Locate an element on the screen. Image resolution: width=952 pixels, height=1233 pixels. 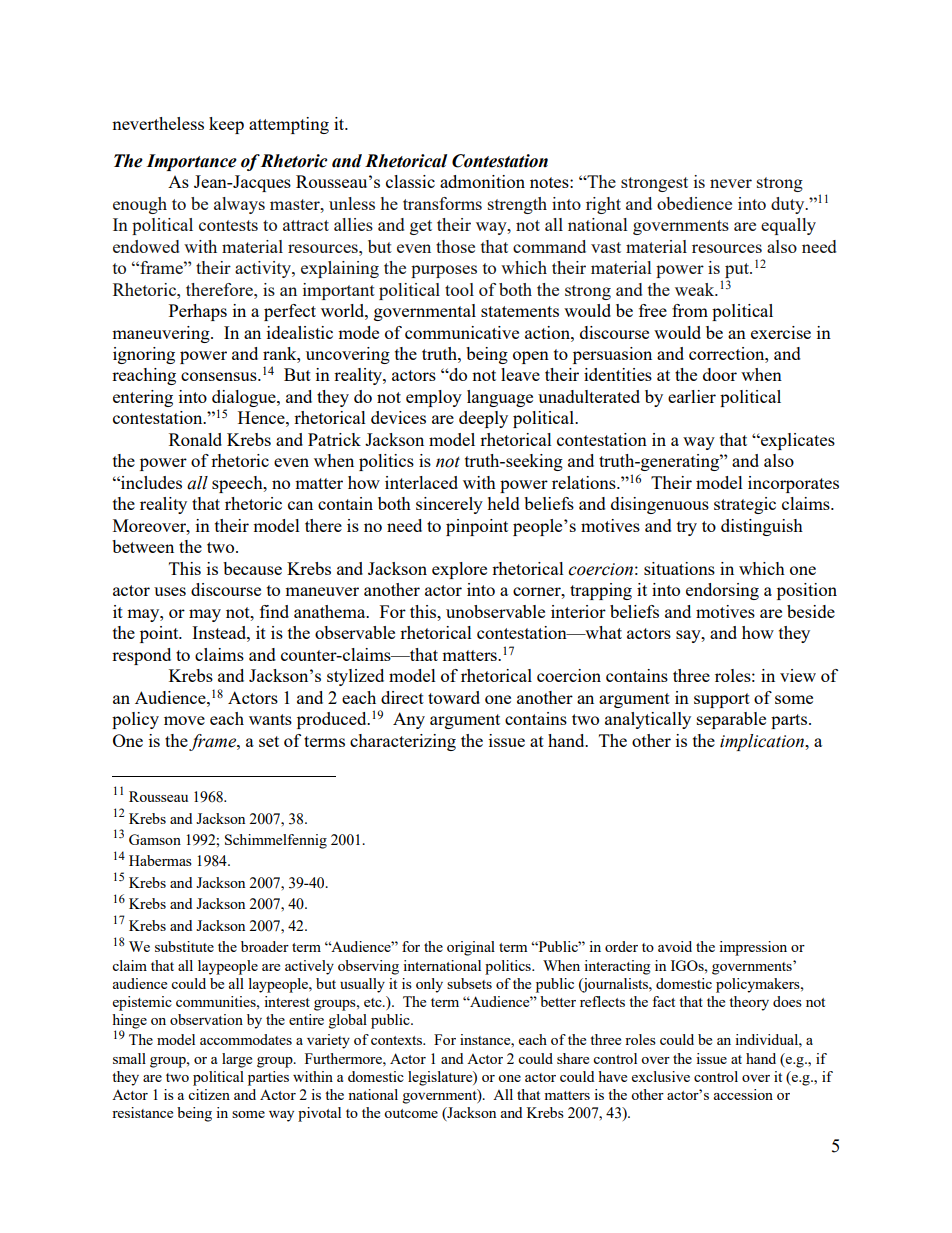
strategic is located at coordinates (745, 505).
